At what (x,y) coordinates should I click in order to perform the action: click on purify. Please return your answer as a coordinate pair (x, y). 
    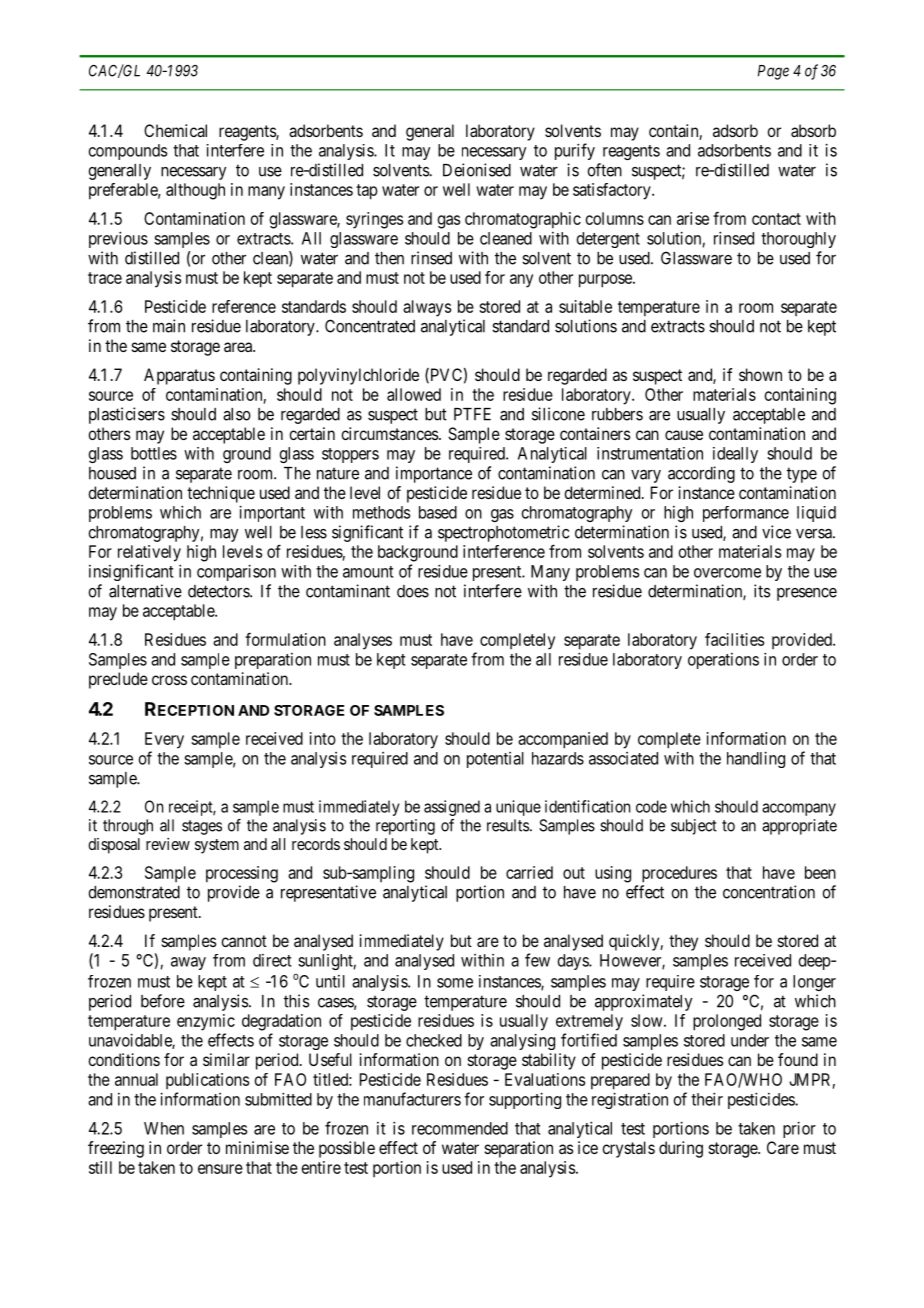
    Looking at the image, I should click on (575, 151).
